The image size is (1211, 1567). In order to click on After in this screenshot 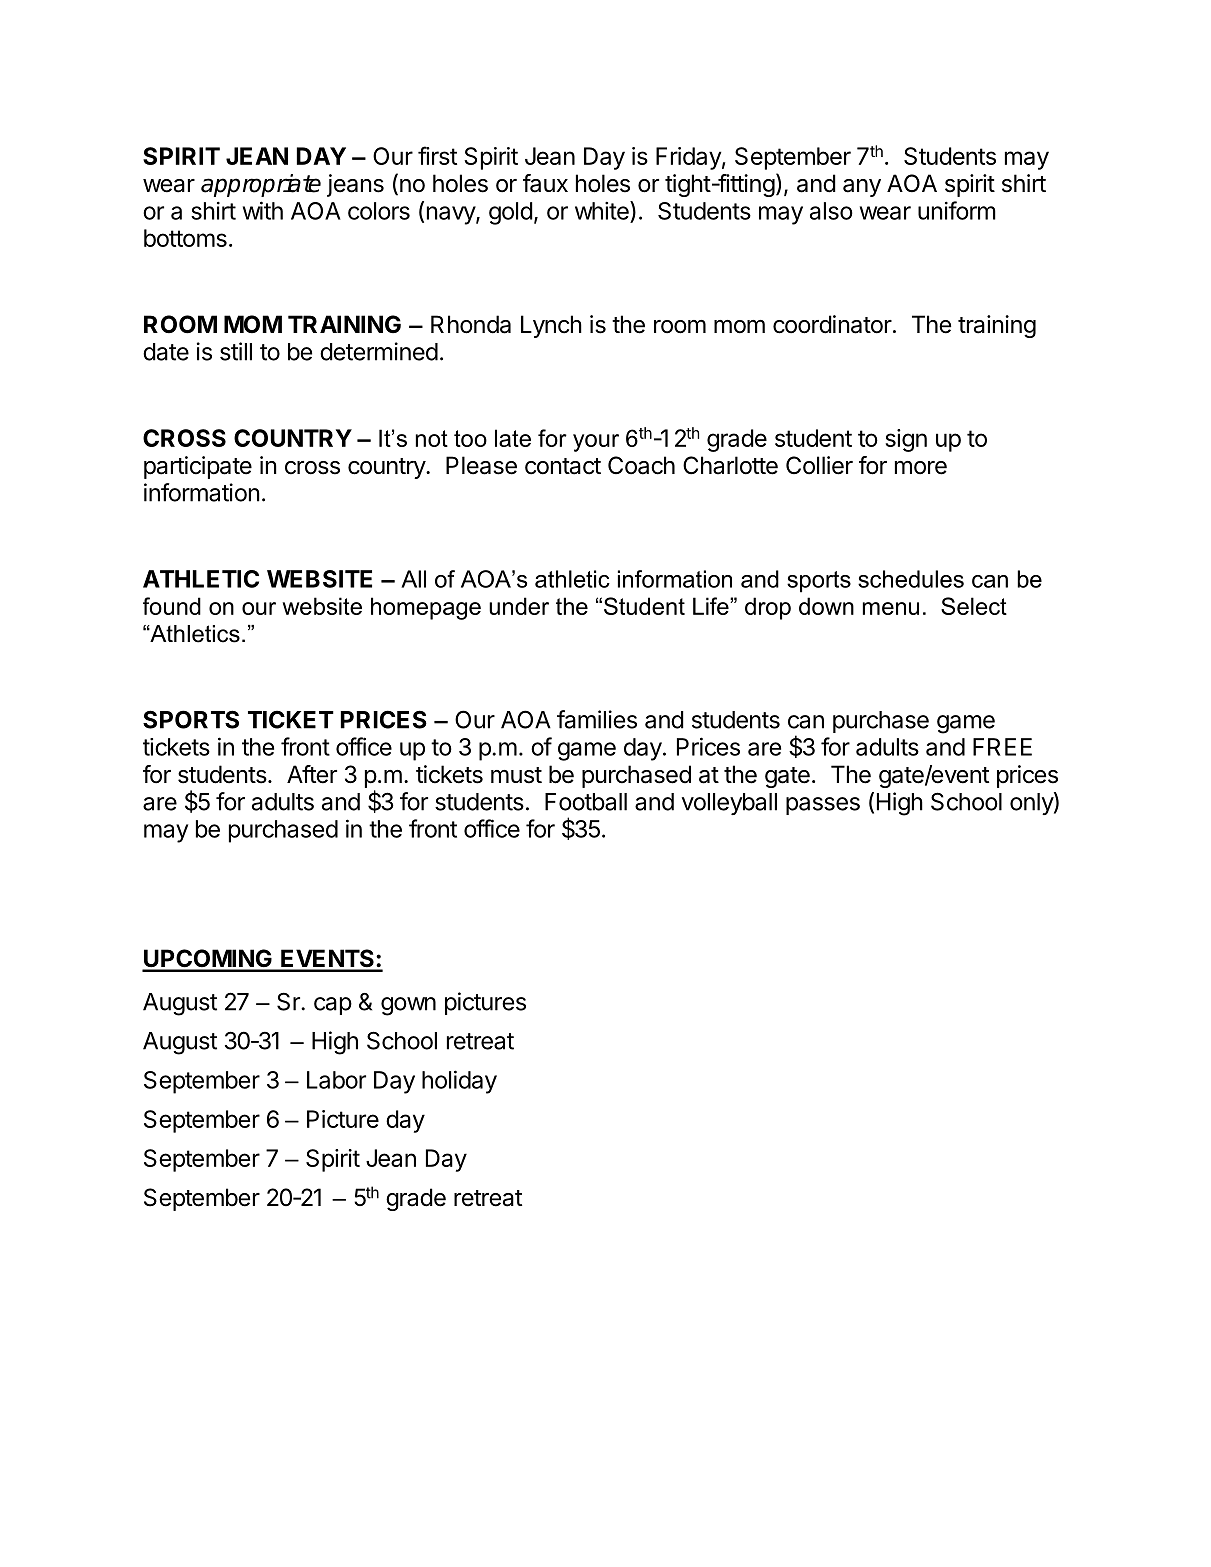, I will do `click(312, 774)`.
